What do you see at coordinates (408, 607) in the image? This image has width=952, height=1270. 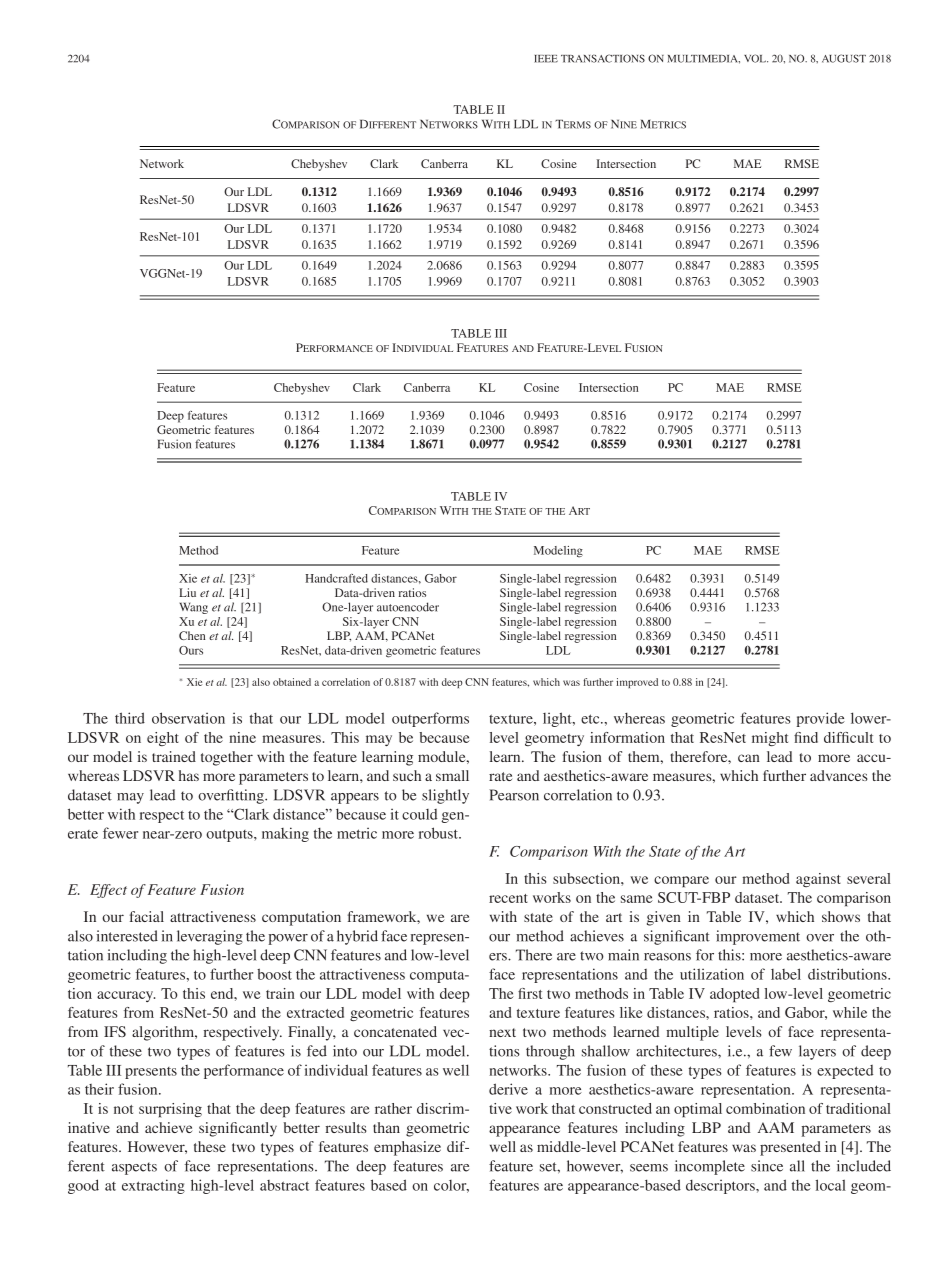 I see `autoencoder` at bounding box center [408, 607].
